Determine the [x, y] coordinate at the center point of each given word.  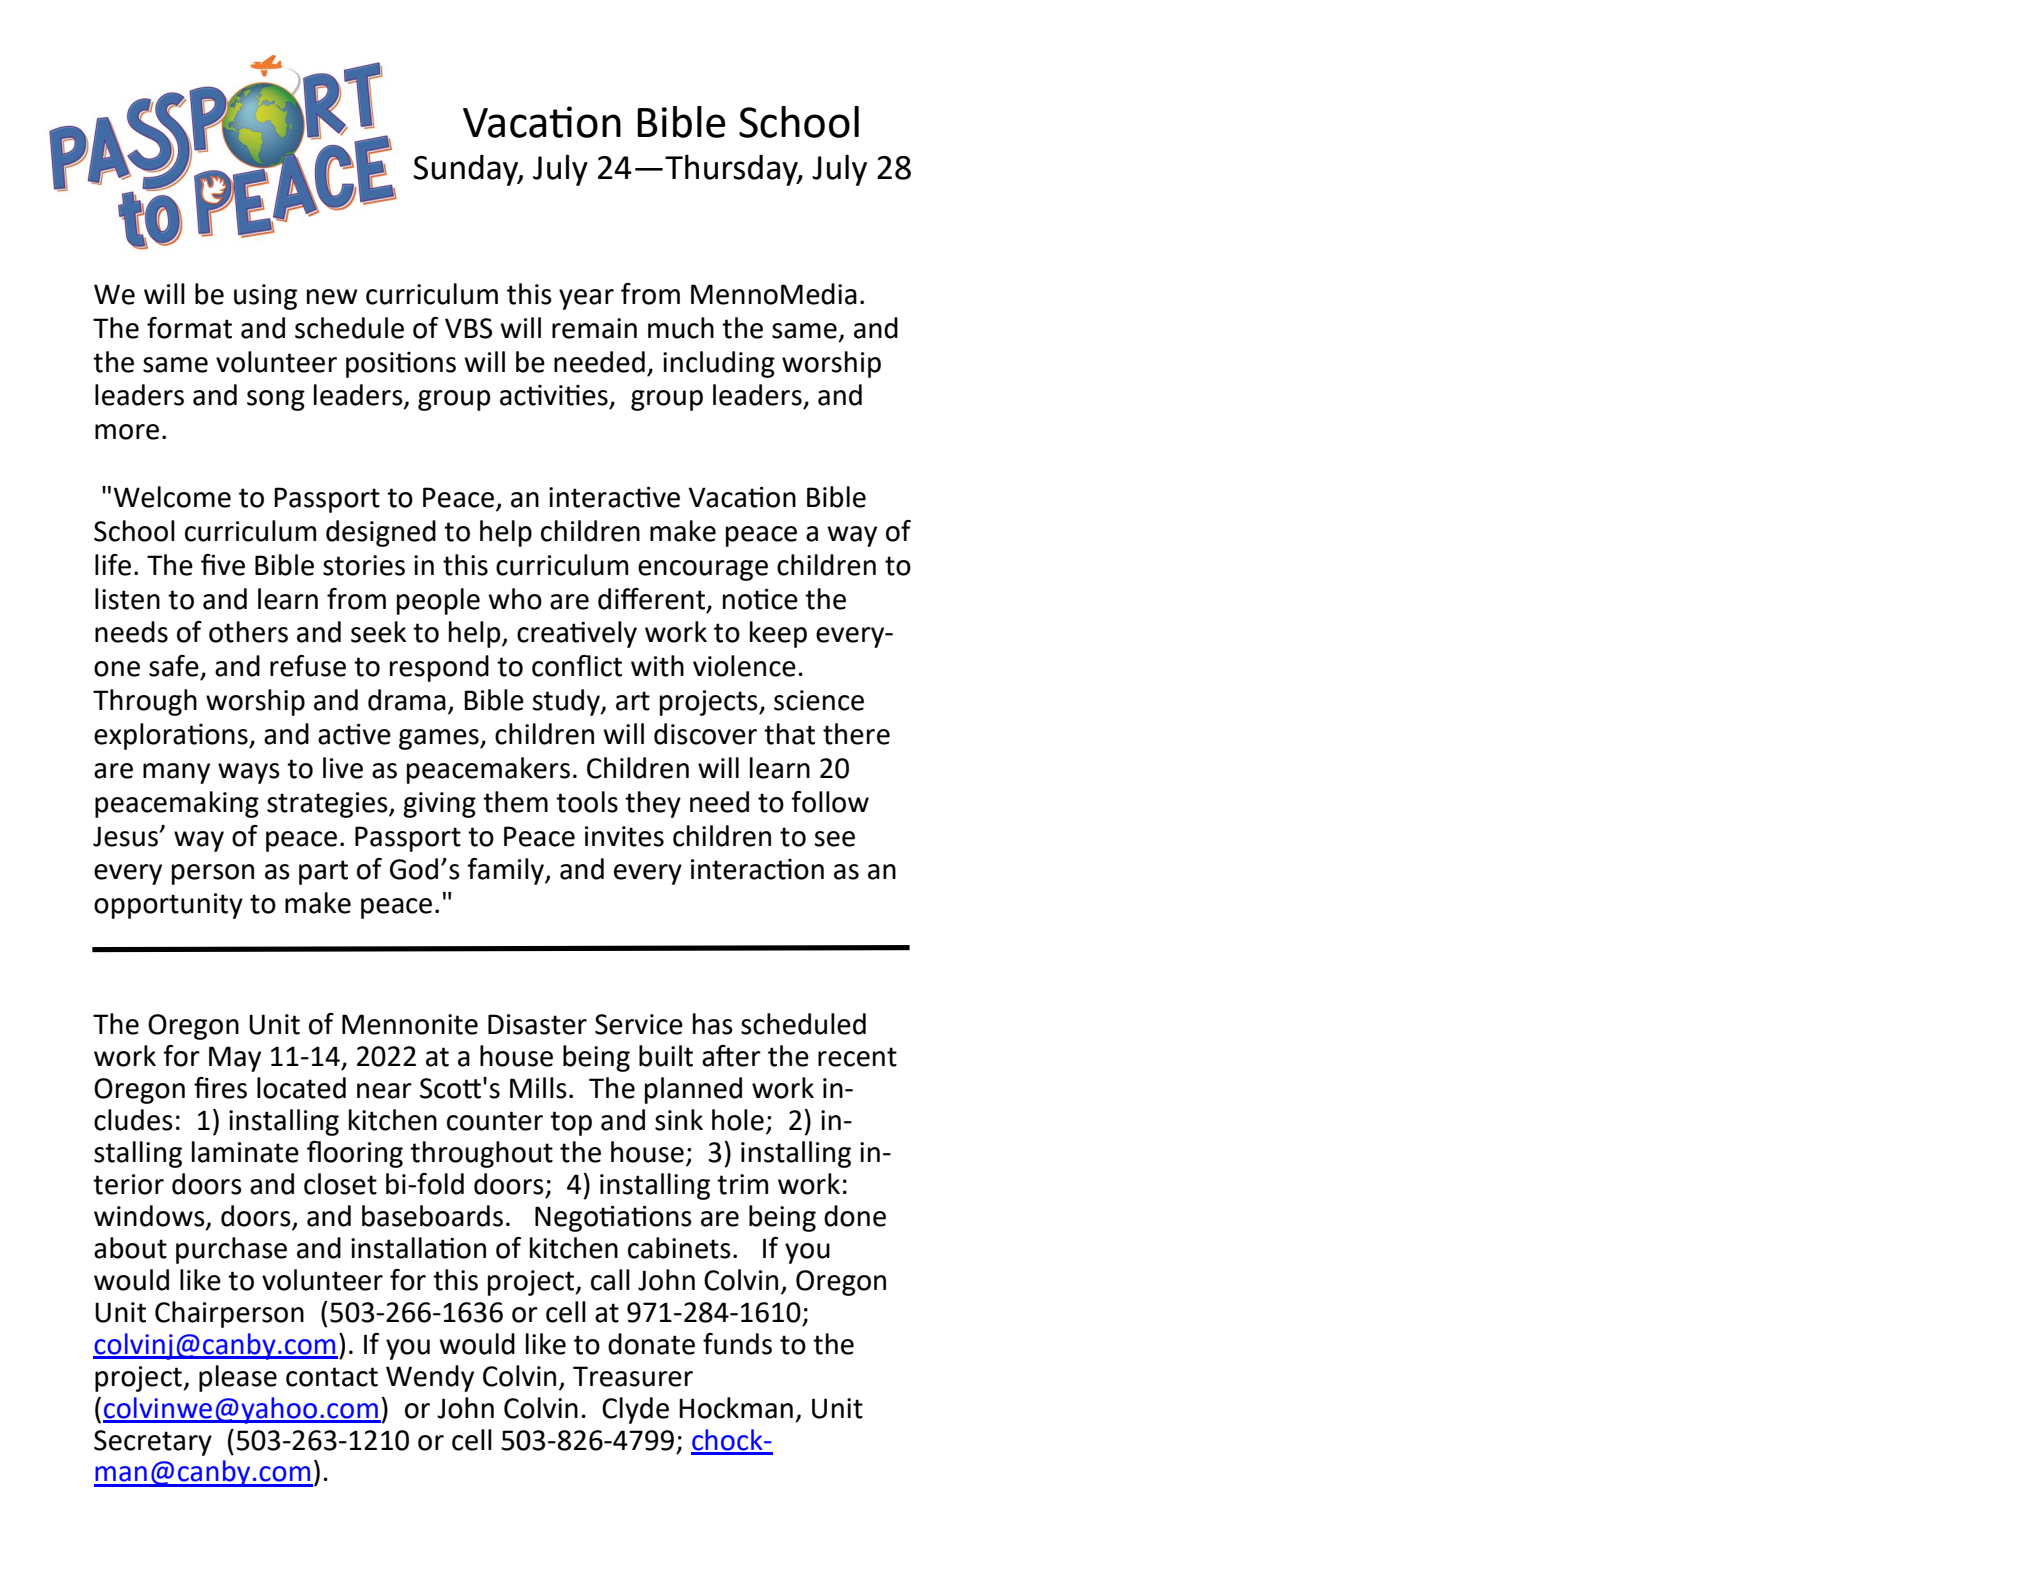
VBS [468, 328]
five [223, 565]
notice [760, 599]
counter [495, 1121]
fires [220, 1088]
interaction [757, 869]
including [719, 364]
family [506, 871]
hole [738, 1120]
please [238, 1378]
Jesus [126, 836]
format [189, 328]
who [515, 599]
